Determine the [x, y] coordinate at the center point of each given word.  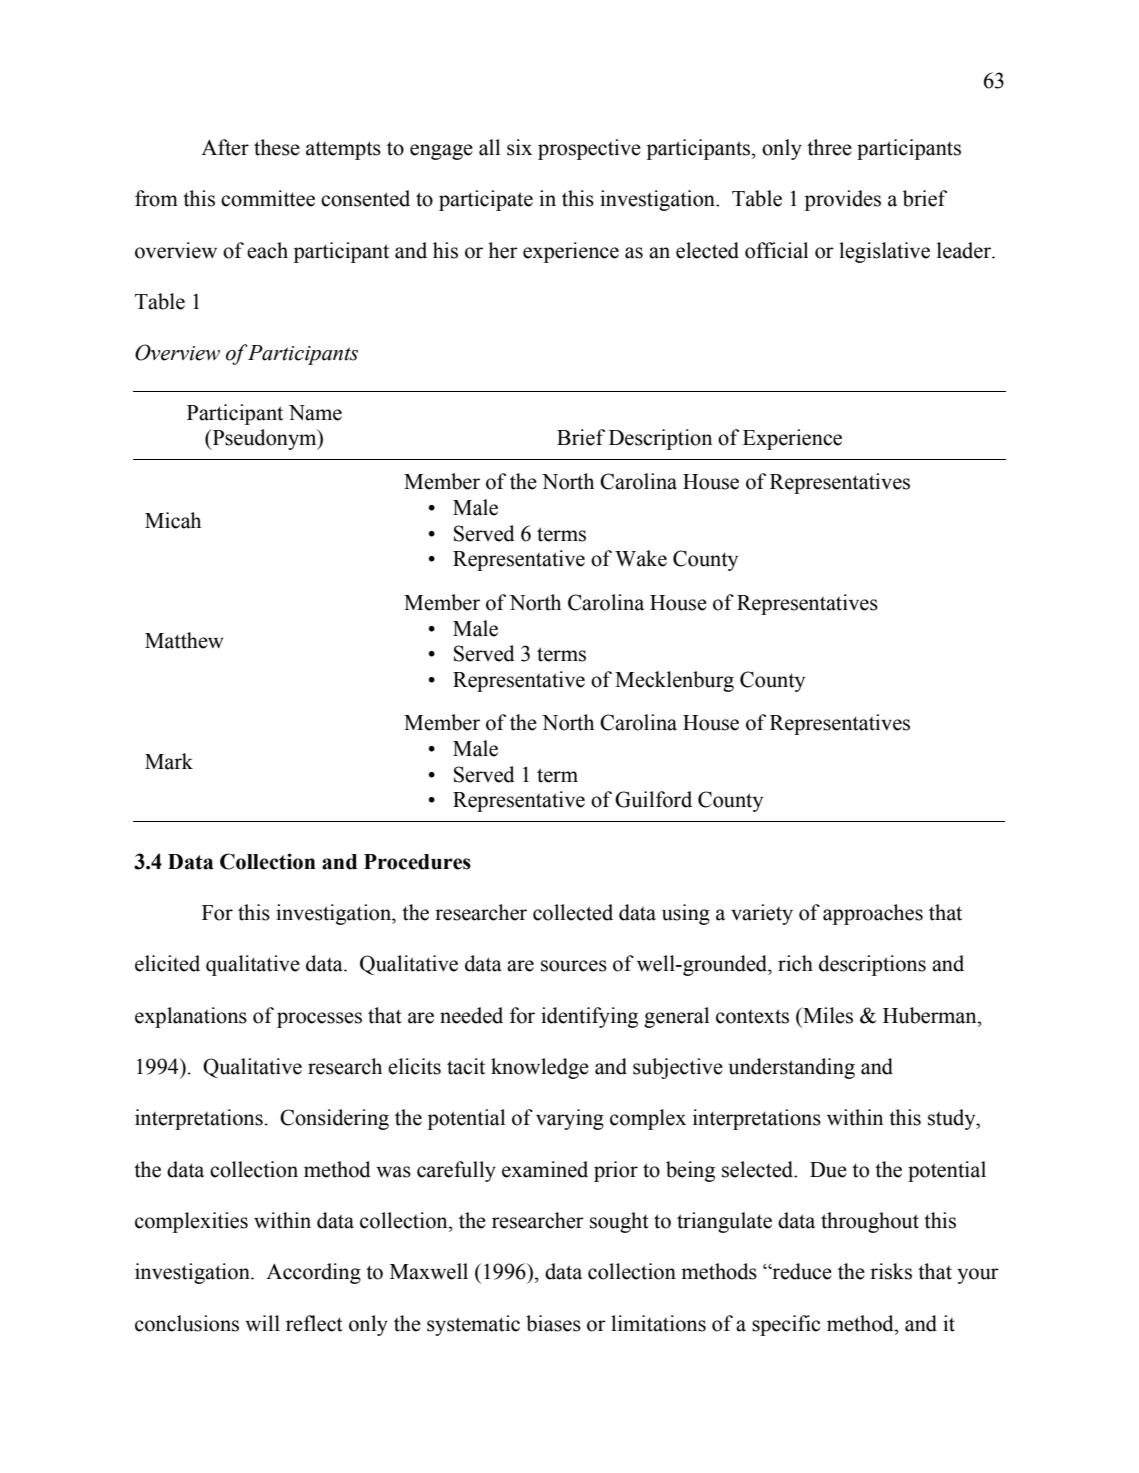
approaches [873, 914]
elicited [167, 963]
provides [843, 200]
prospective [589, 149]
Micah [173, 520]
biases [553, 1323]
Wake [641, 558]
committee [268, 198]
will [262, 1323]
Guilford [653, 799]
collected [573, 912]
